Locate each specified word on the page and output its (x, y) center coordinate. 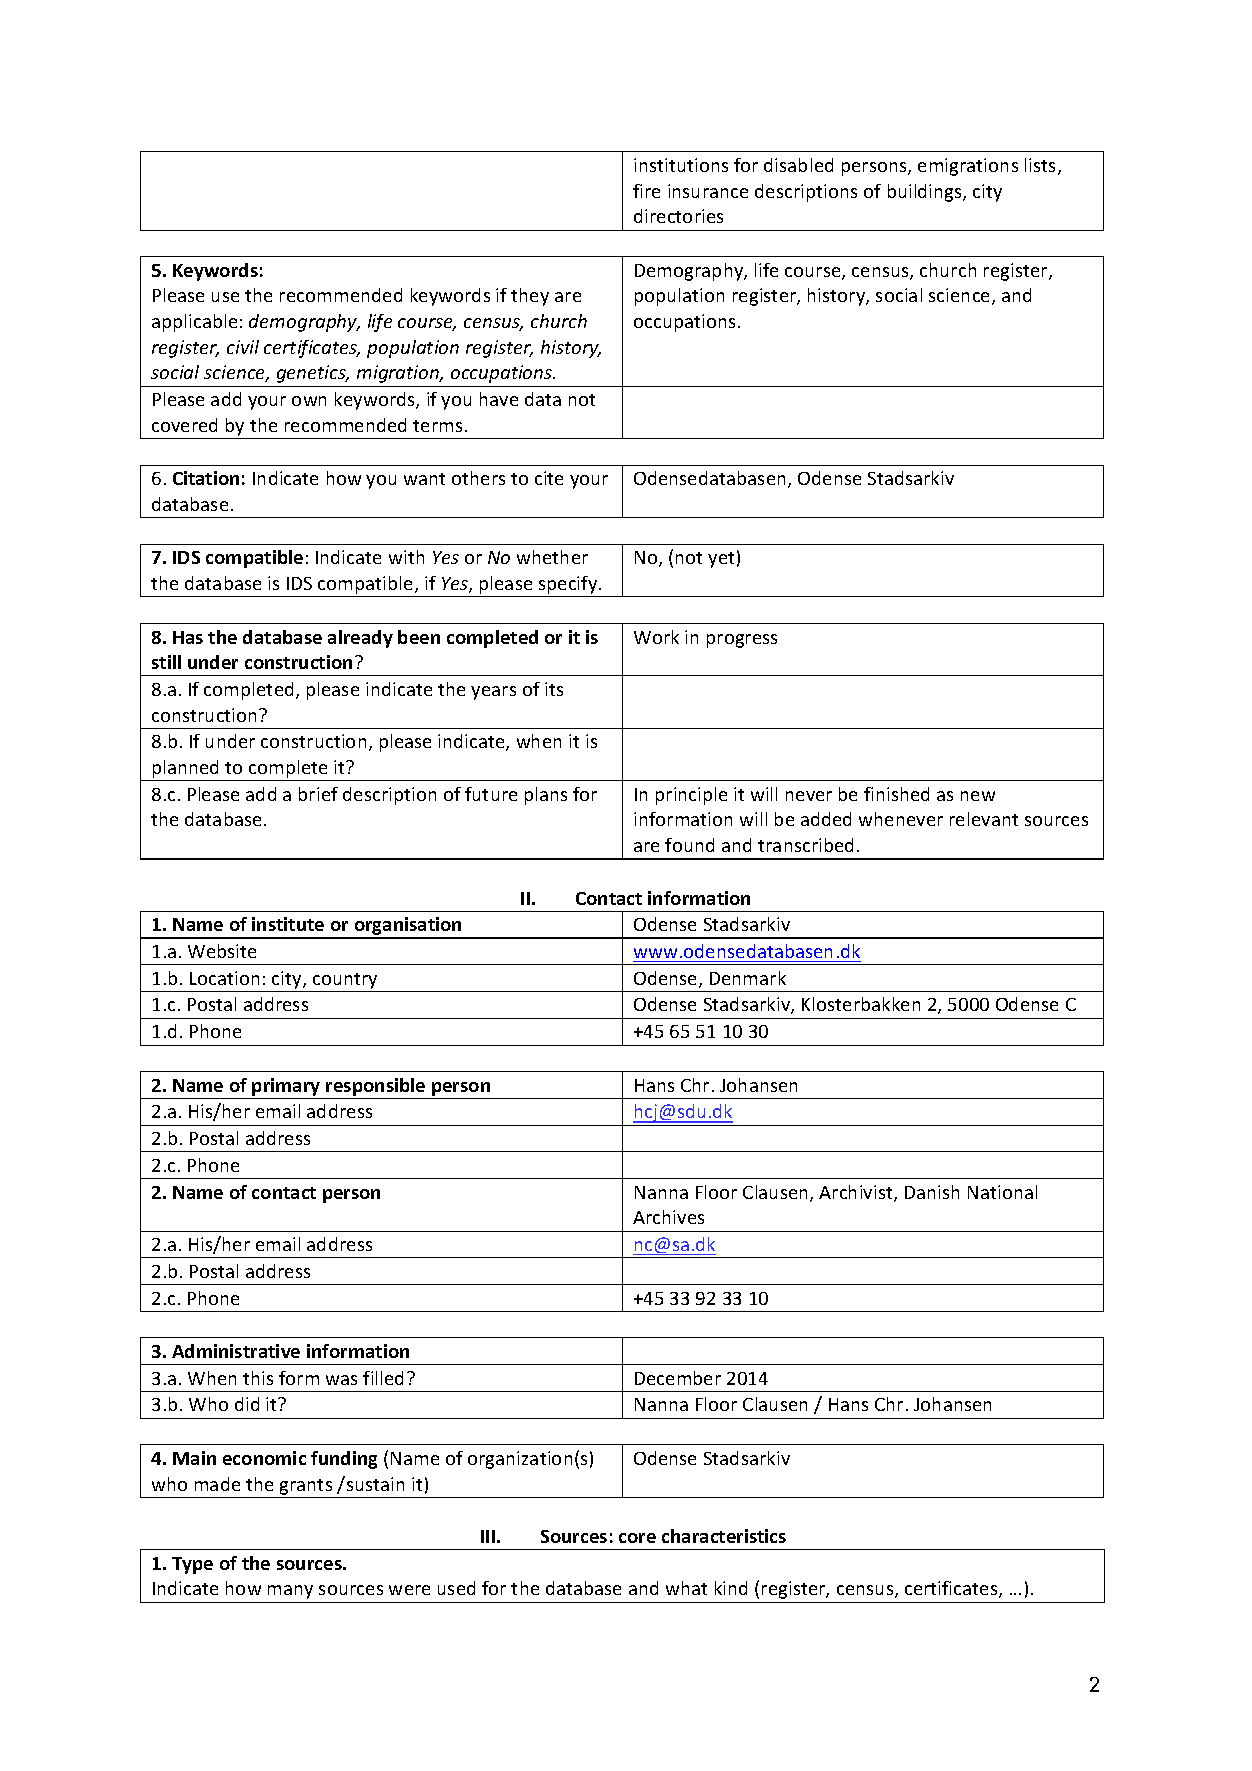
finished (896, 794)
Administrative (236, 1351)
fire (646, 191)
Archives (668, 1217)
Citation (206, 478)
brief (318, 794)
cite (549, 478)
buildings (926, 193)
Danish (932, 1192)
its (554, 689)
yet (721, 560)
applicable (194, 323)
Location (224, 978)
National (1002, 1192)
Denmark (748, 978)
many (290, 1592)
